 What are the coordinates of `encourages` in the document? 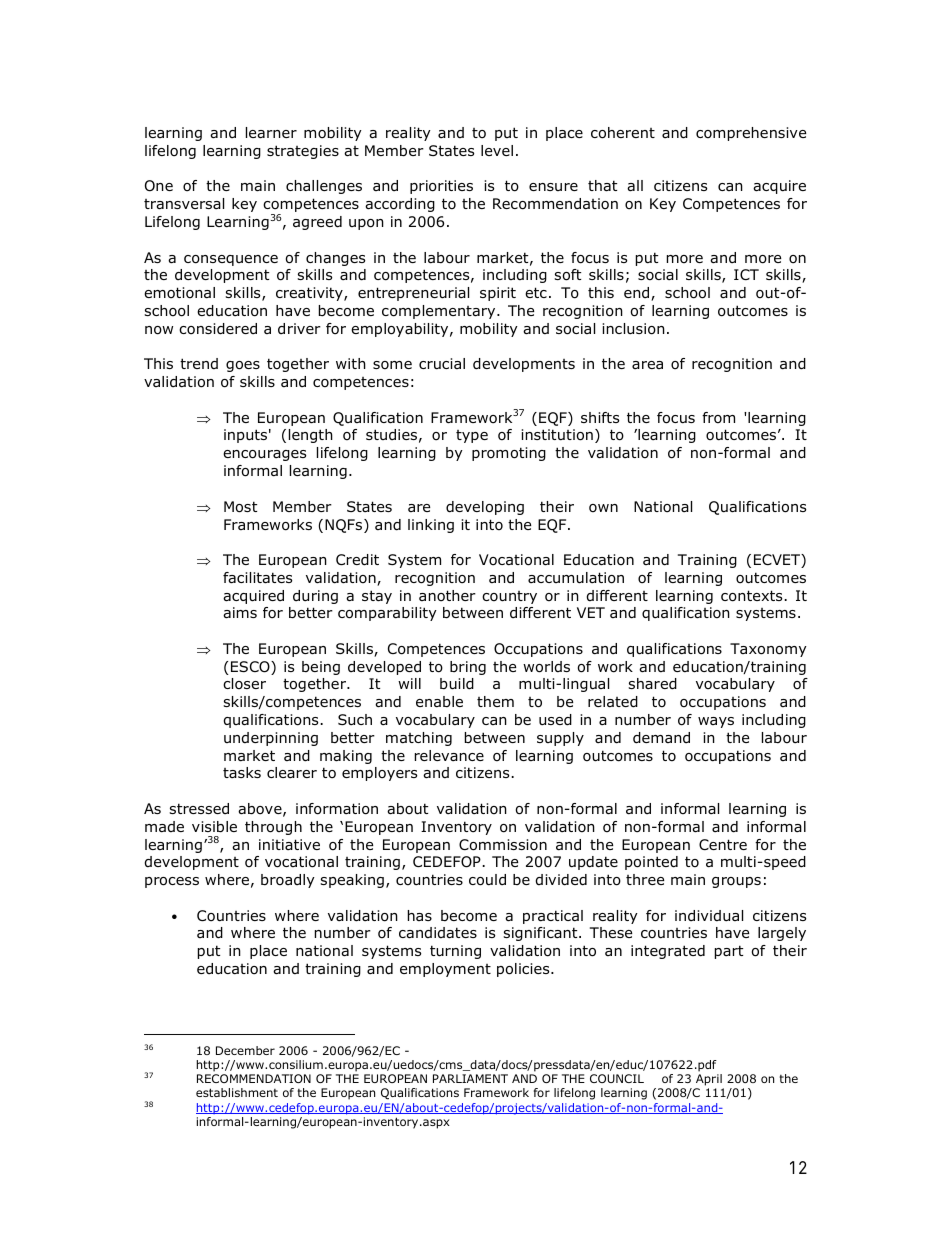 It's located at (264, 455).
